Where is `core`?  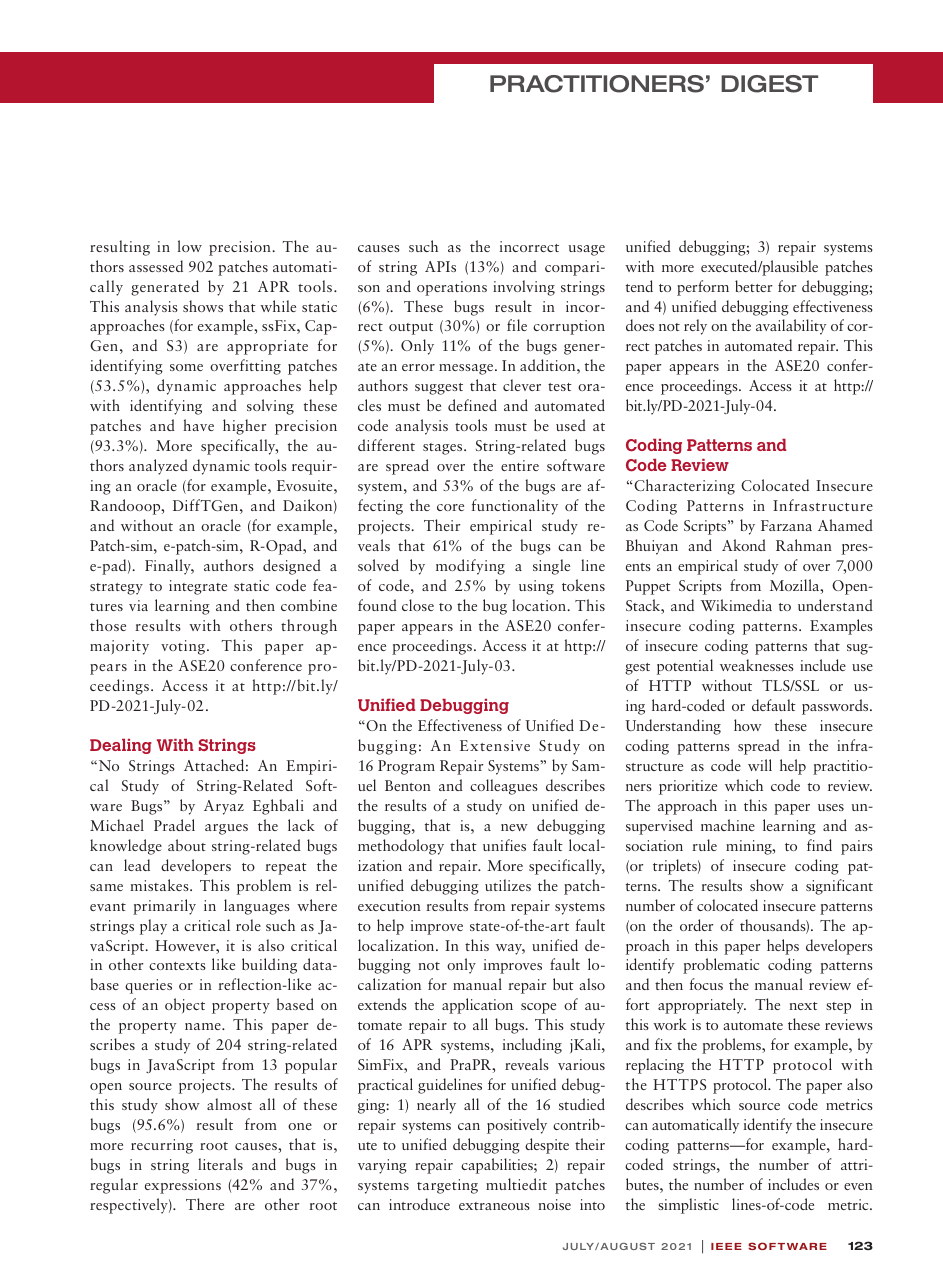 core is located at coordinates (450, 507).
